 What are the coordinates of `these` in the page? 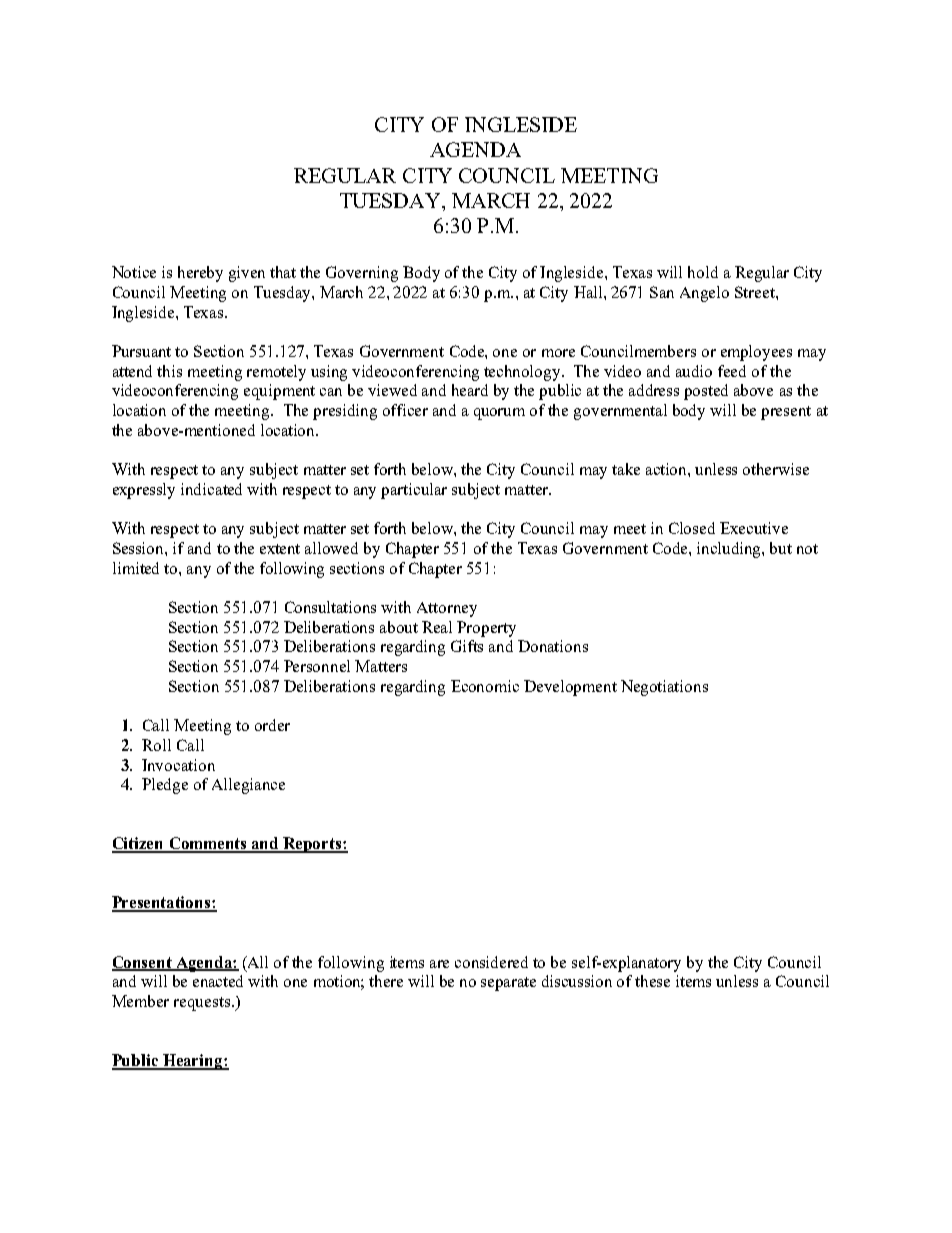 It's located at (652, 981).
